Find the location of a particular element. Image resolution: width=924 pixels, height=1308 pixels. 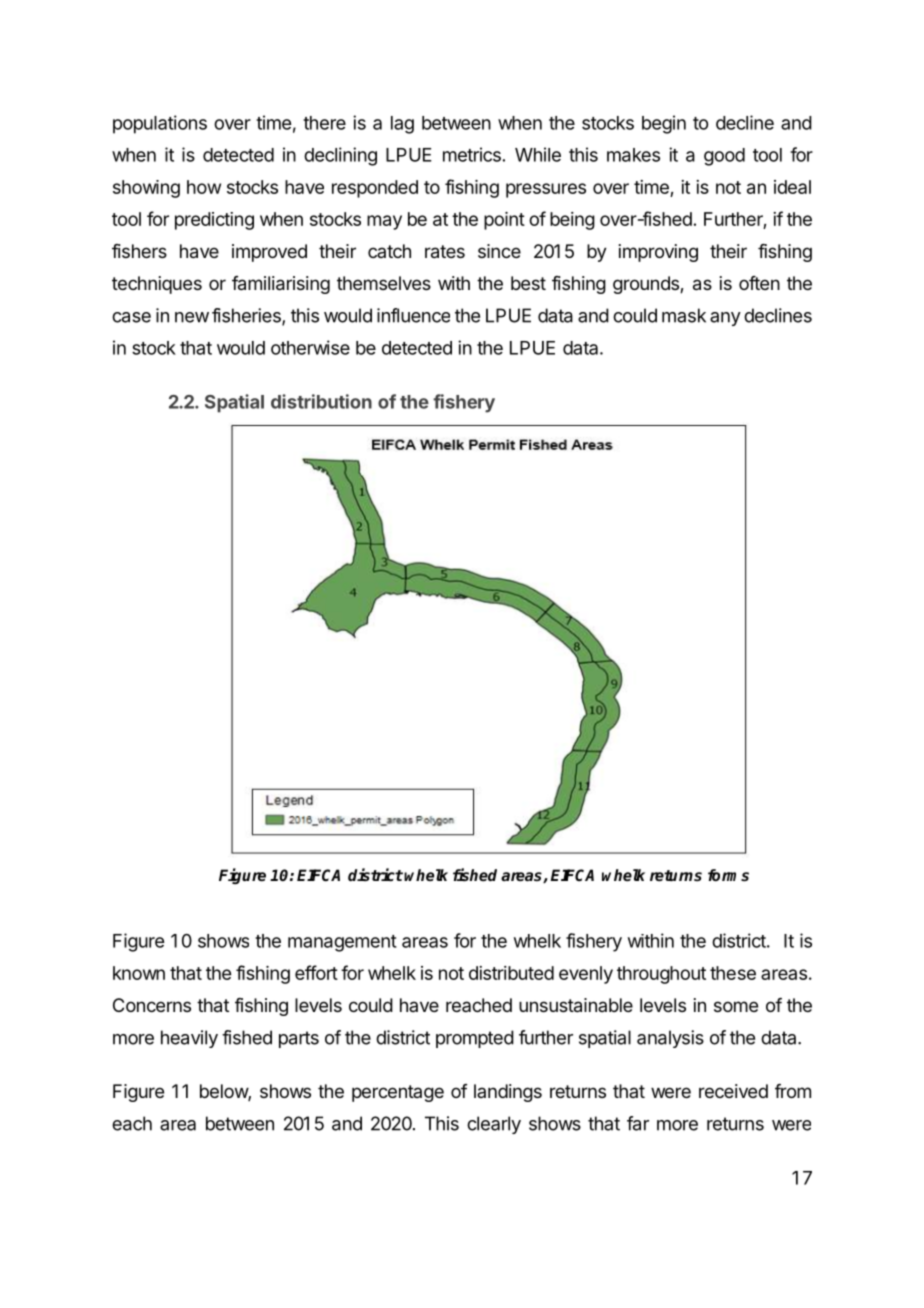

otherwise is located at coordinates (310, 347).
